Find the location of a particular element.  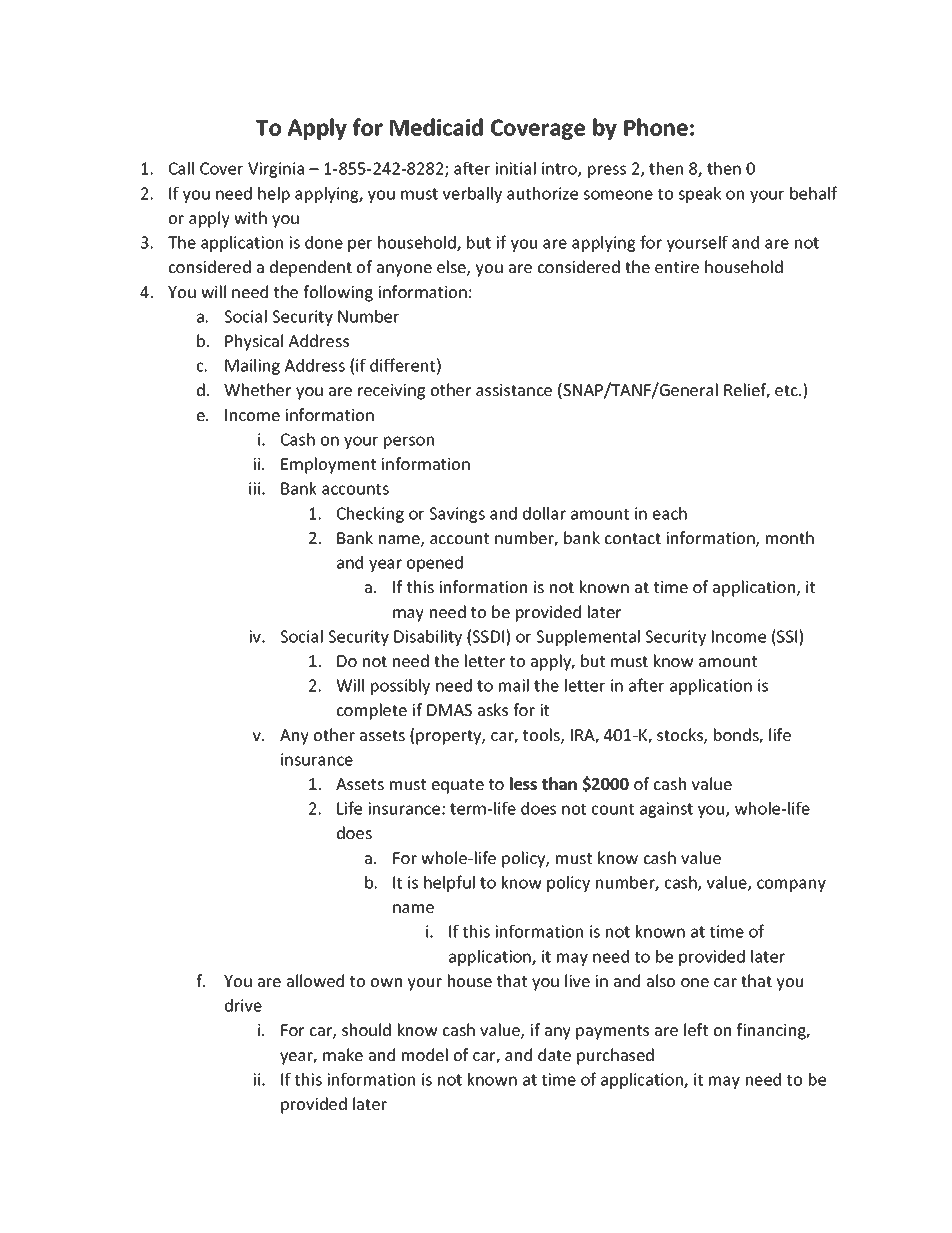

Virginia is located at coordinates (276, 170).
